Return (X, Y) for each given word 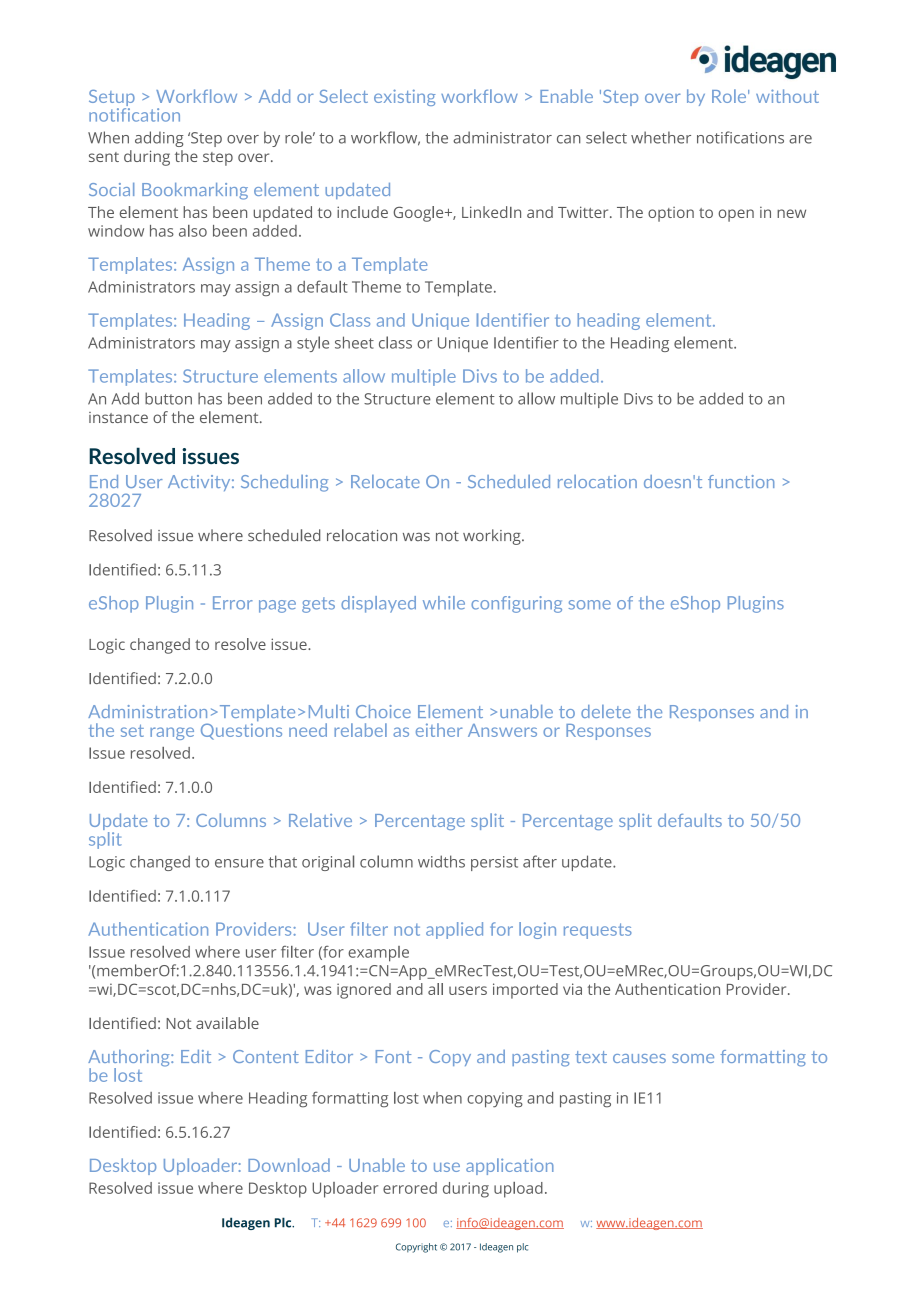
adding (159, 139)
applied (454, 930)
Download (289, 1165)
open (736, 215)
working (493, 537)
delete (606, 711)
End (104, 481)
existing (405, 97)
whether (661, 137)
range (172, 733)
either (439, 730)
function (741, 481)
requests (598, 931)
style (313, 344)
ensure (239, 863)
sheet (354, 342)
